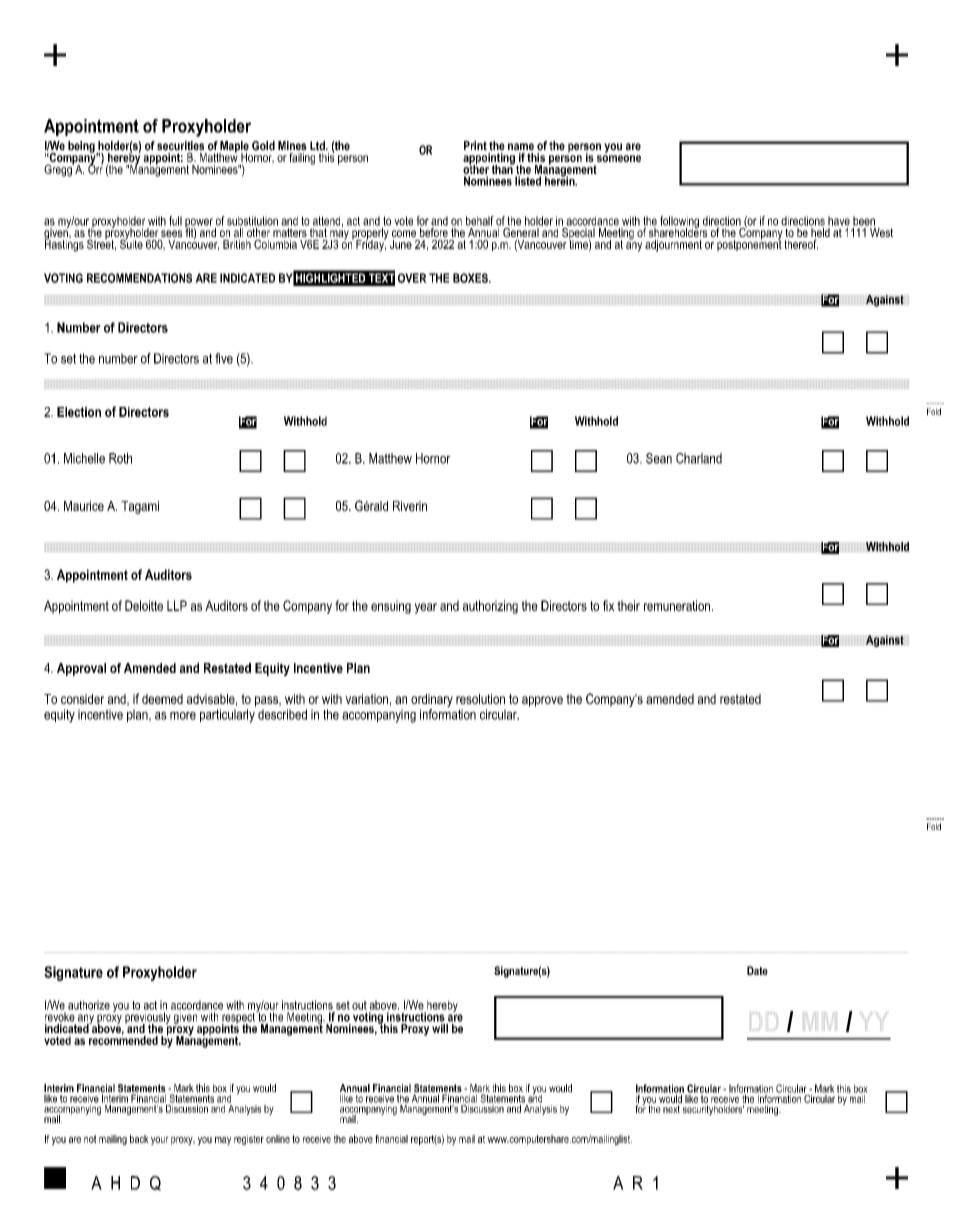 Image resolution: width=953 pixels, height=1232 pixels. Describe the element at coordinates (177, 605) in the screenshot. I see `LLP` at that location.
